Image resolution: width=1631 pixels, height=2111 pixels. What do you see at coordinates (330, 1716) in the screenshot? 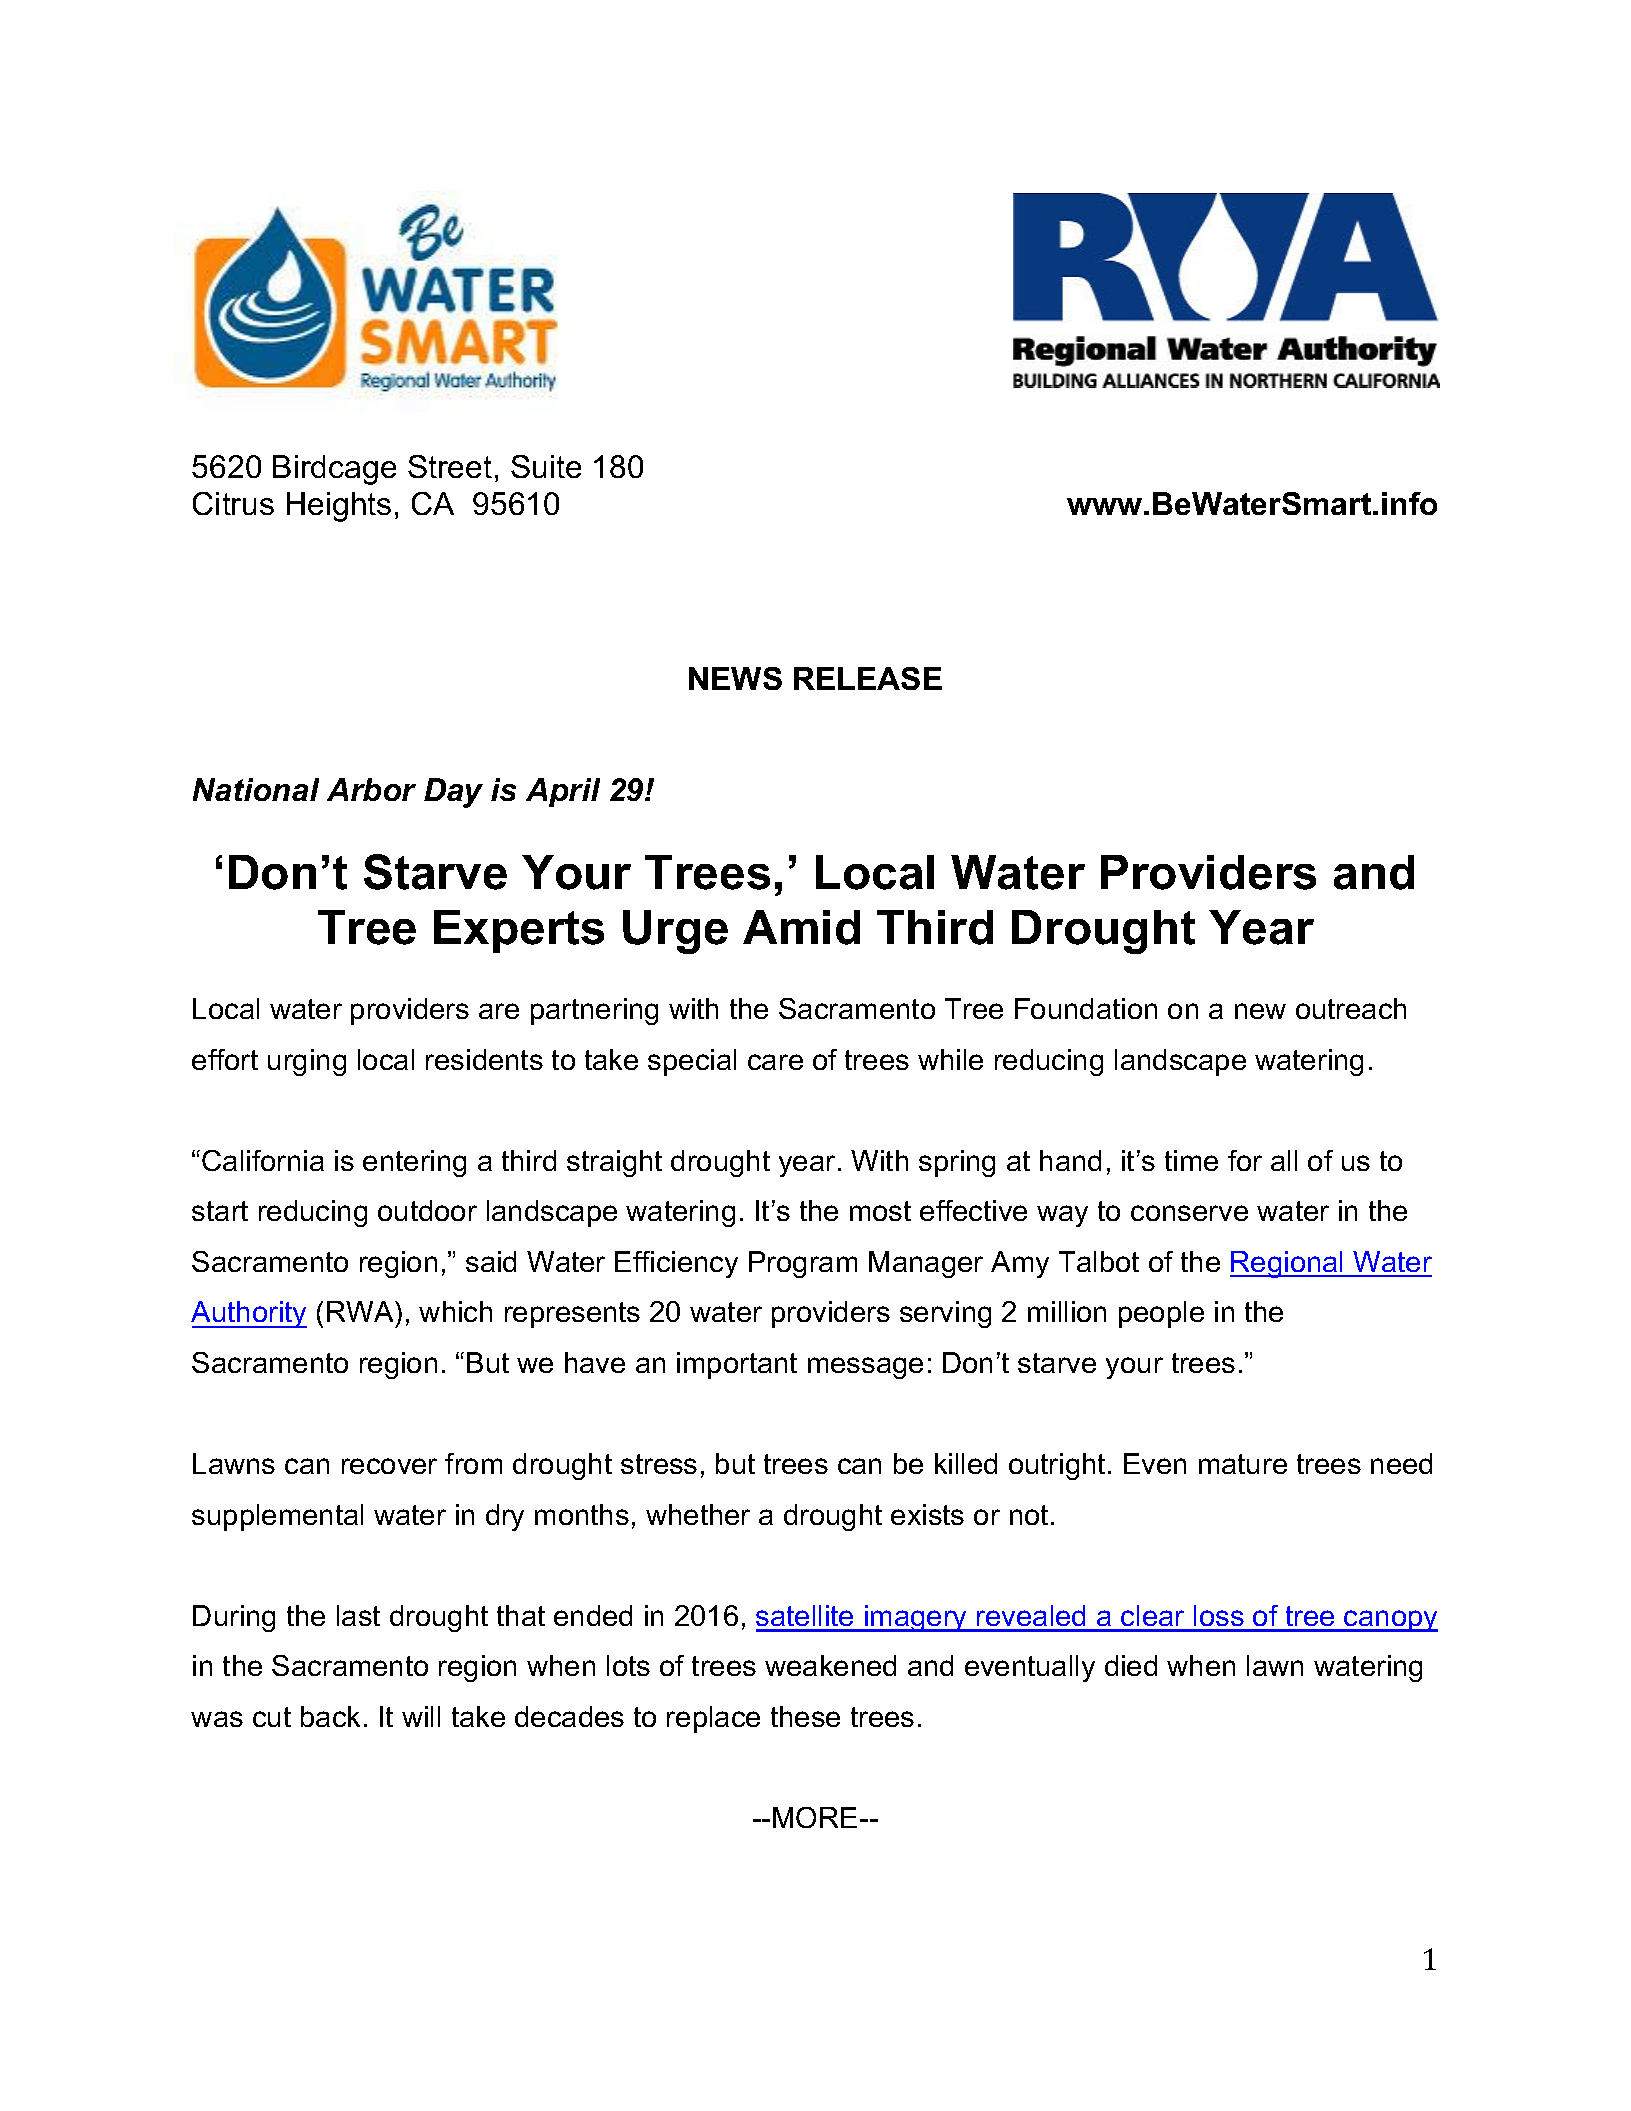
I see `back` at bounding box center [330, 1716].
